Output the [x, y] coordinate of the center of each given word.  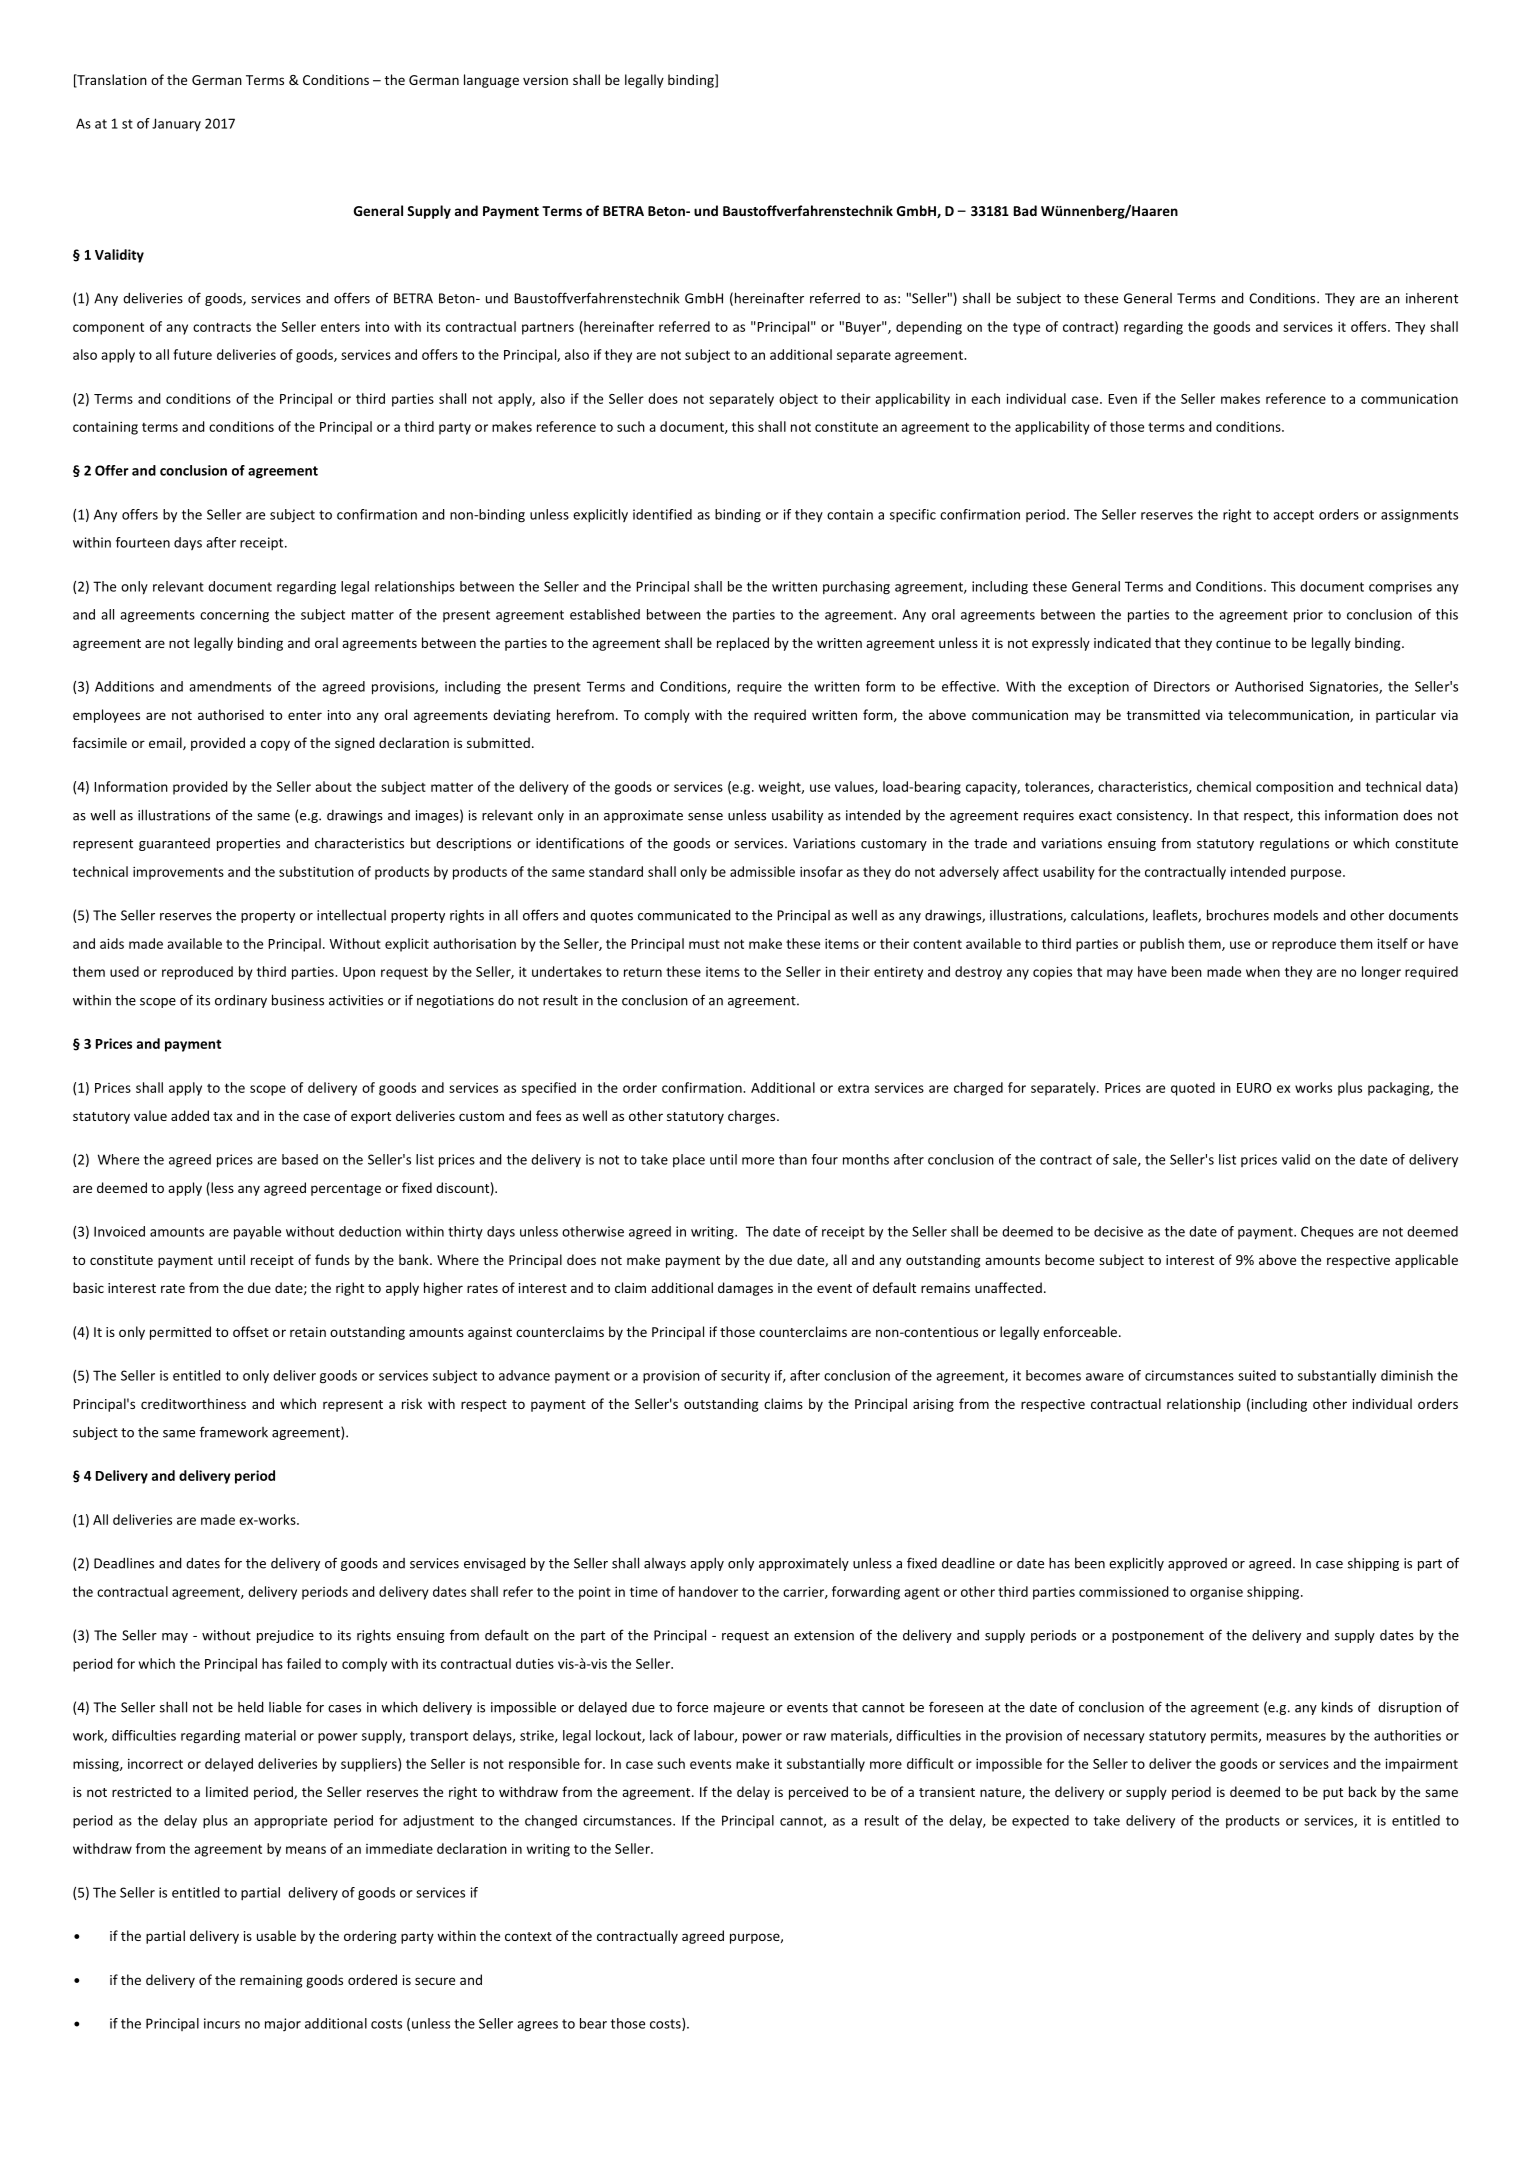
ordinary [241, 1001]
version [545, 80]
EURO [1254, 1088]
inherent [1432, 298]
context [528, 1936]
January [176, 125]
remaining [271, 1981]
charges [753, 1117]
